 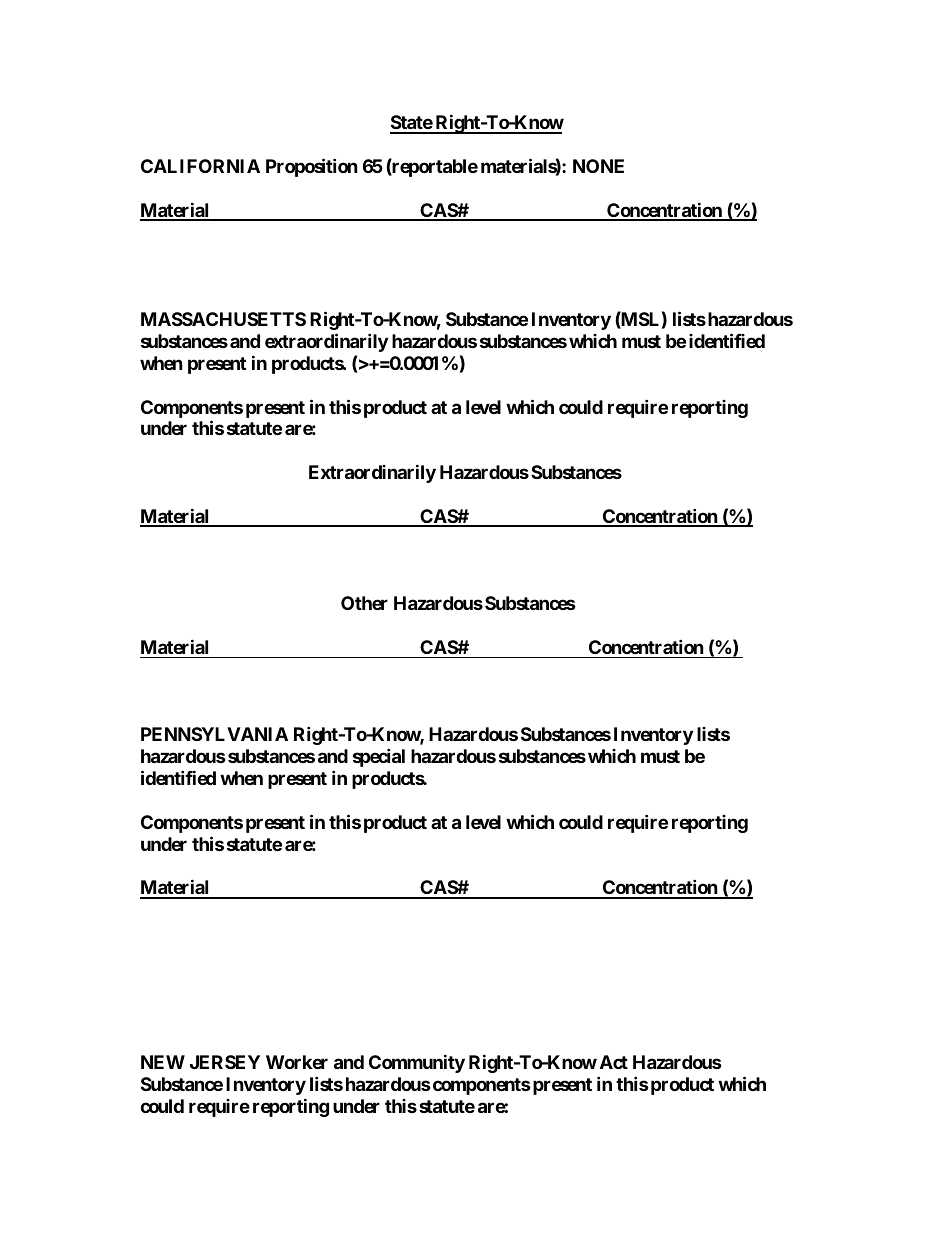 What do you see at coordinates (598, 166) in the screenshot?
I see `NONE` at bounding box center [598, 166].
